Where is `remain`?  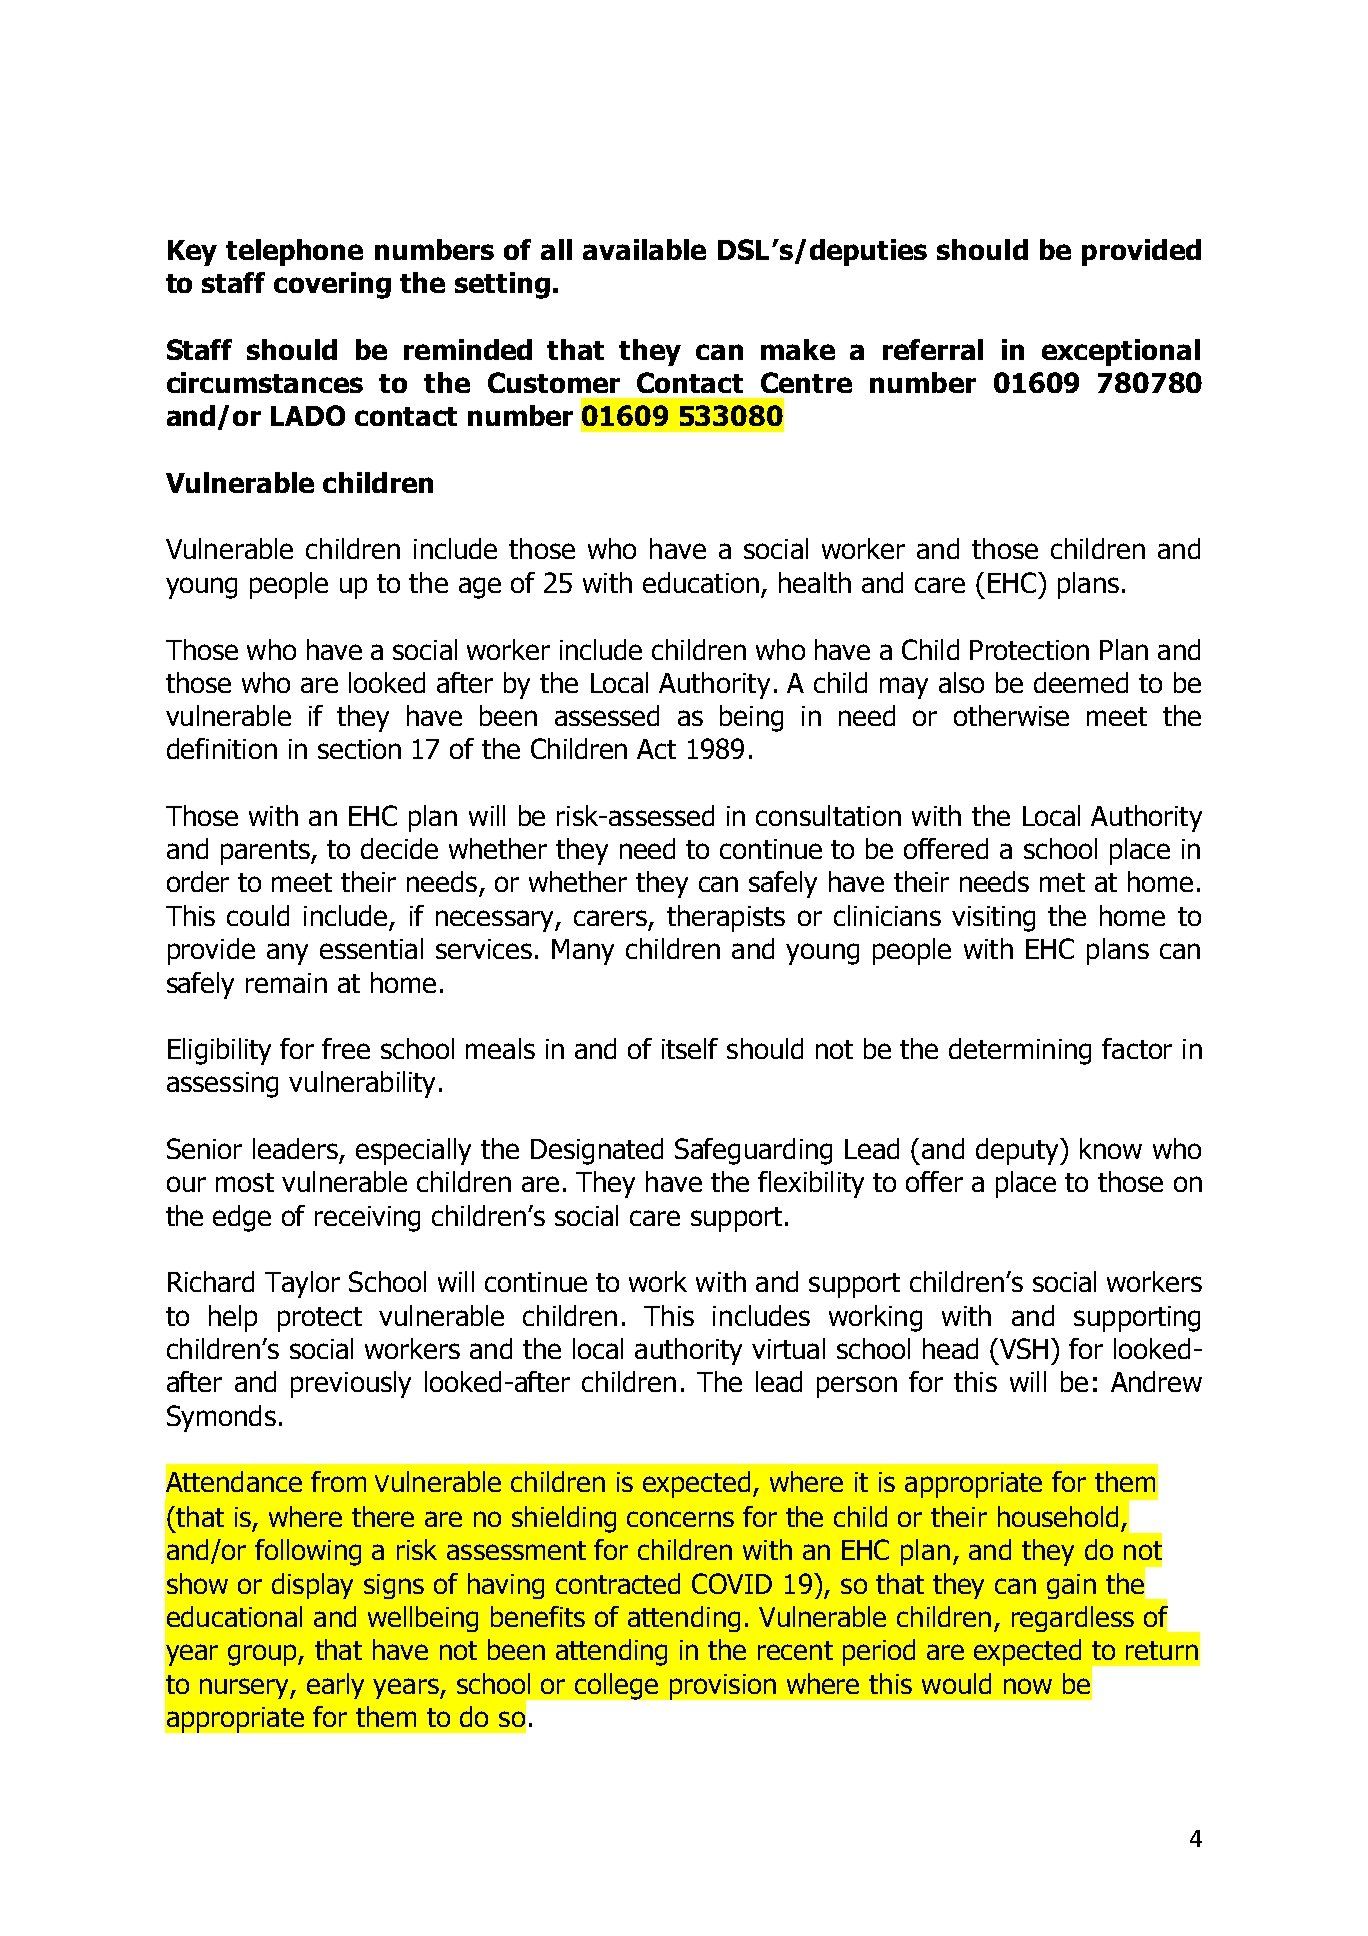
remain is located at coordinates (286, 983).
